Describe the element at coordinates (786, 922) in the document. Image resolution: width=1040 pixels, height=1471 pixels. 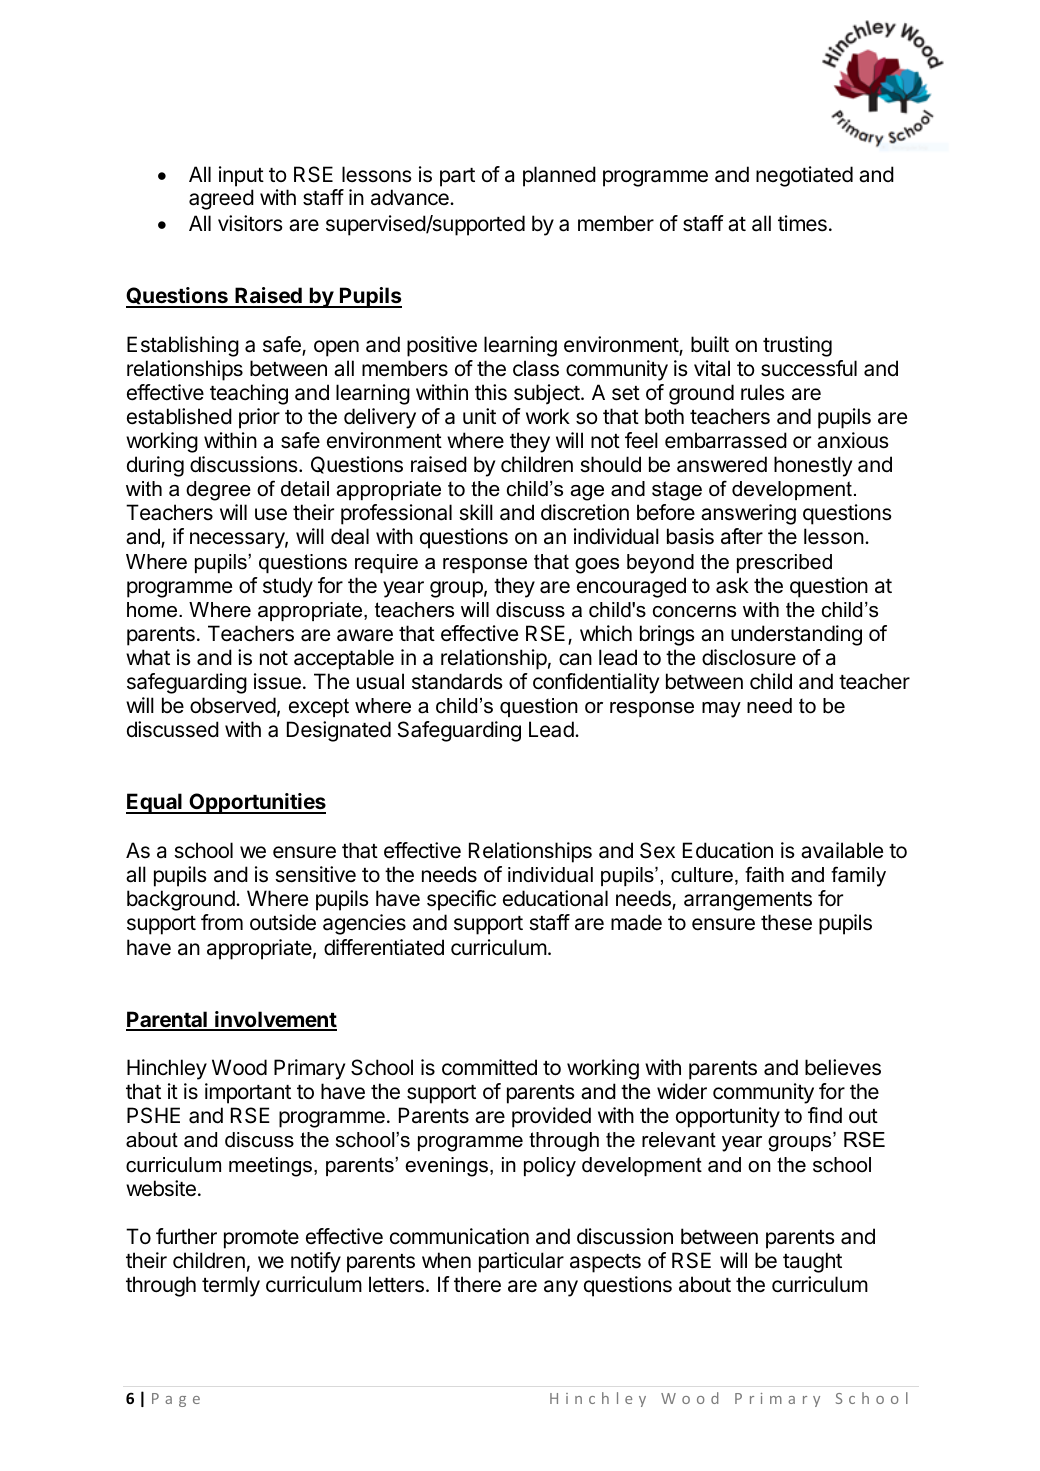
I see `these` at that location.
